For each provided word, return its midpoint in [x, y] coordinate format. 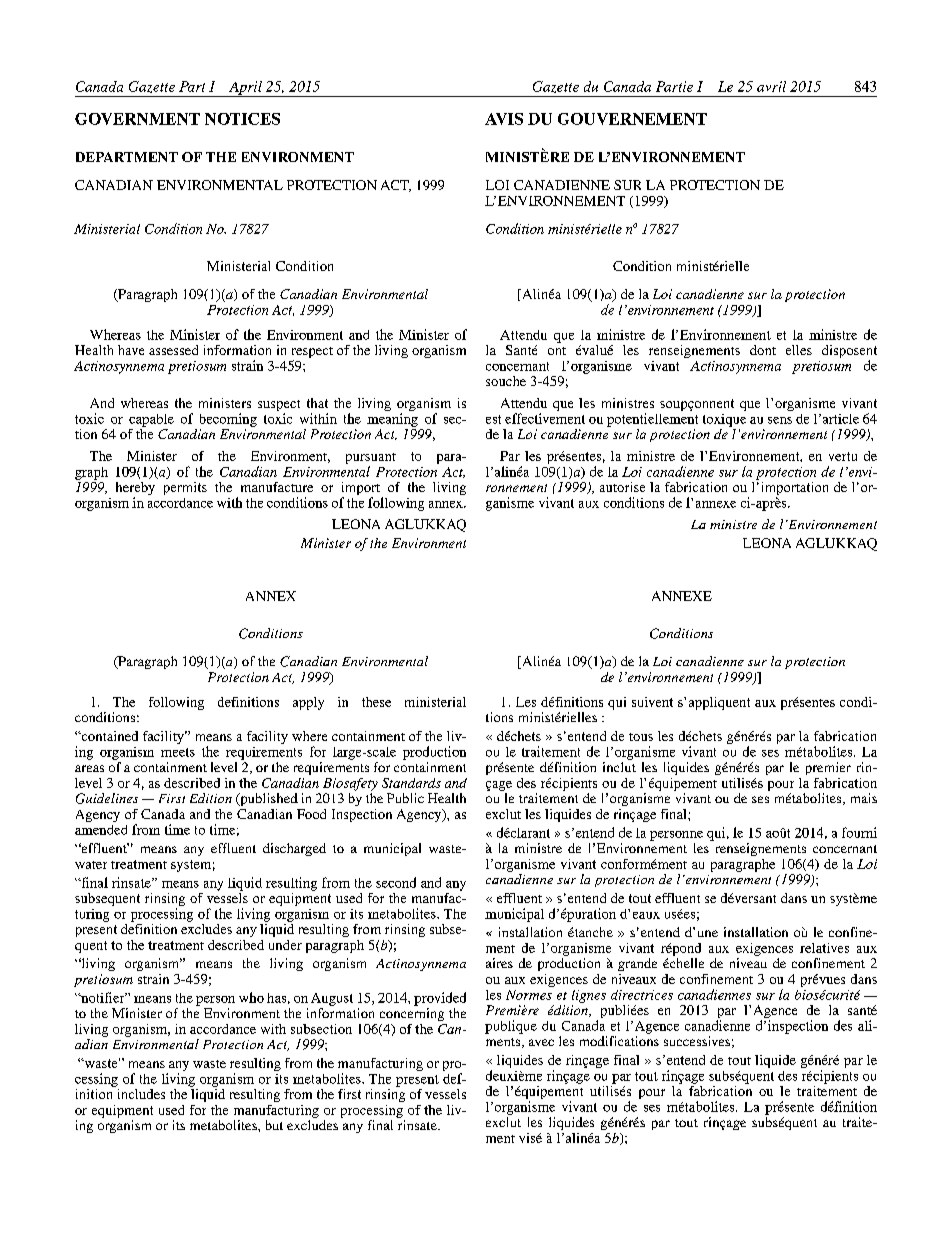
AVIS [504, 119]
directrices [642, 995]
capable [151, 420]
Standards [411, 783]
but [274, 1125]
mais [864, 798]
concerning [412, 1014]
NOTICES [242, 119]
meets [178, 752]
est [493, 419]
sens [780, 420]
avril [771, 86]
